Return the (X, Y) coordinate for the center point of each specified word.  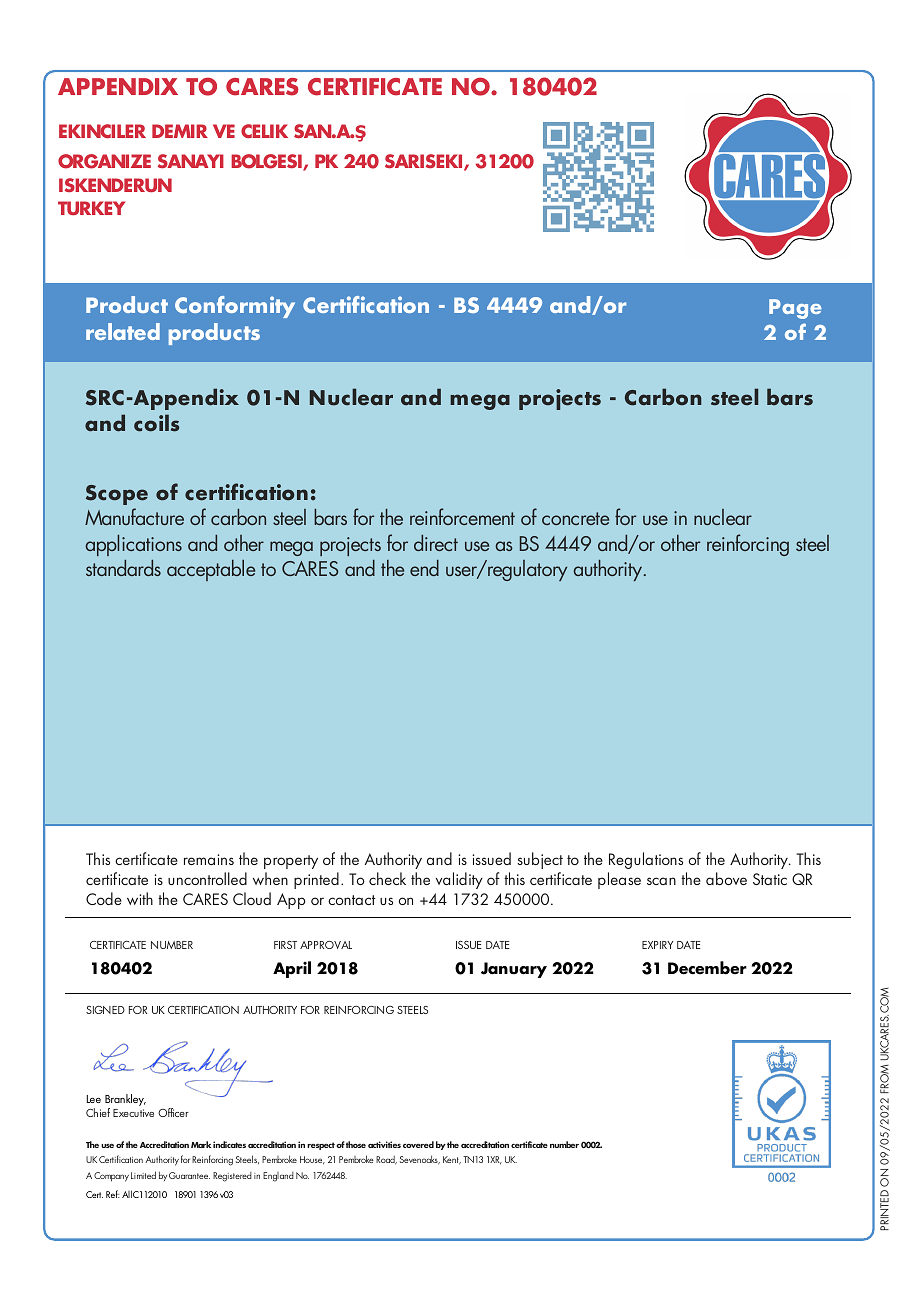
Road (386, 1160)
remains (209, 859)
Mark (201, 1144)
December (707, 968)
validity (459, 880)
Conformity (235, 307)
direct (436, 543)
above (726, 878)
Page (795, 309)
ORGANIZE (104, 161)
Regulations (646, 860)
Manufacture (134, 516)
